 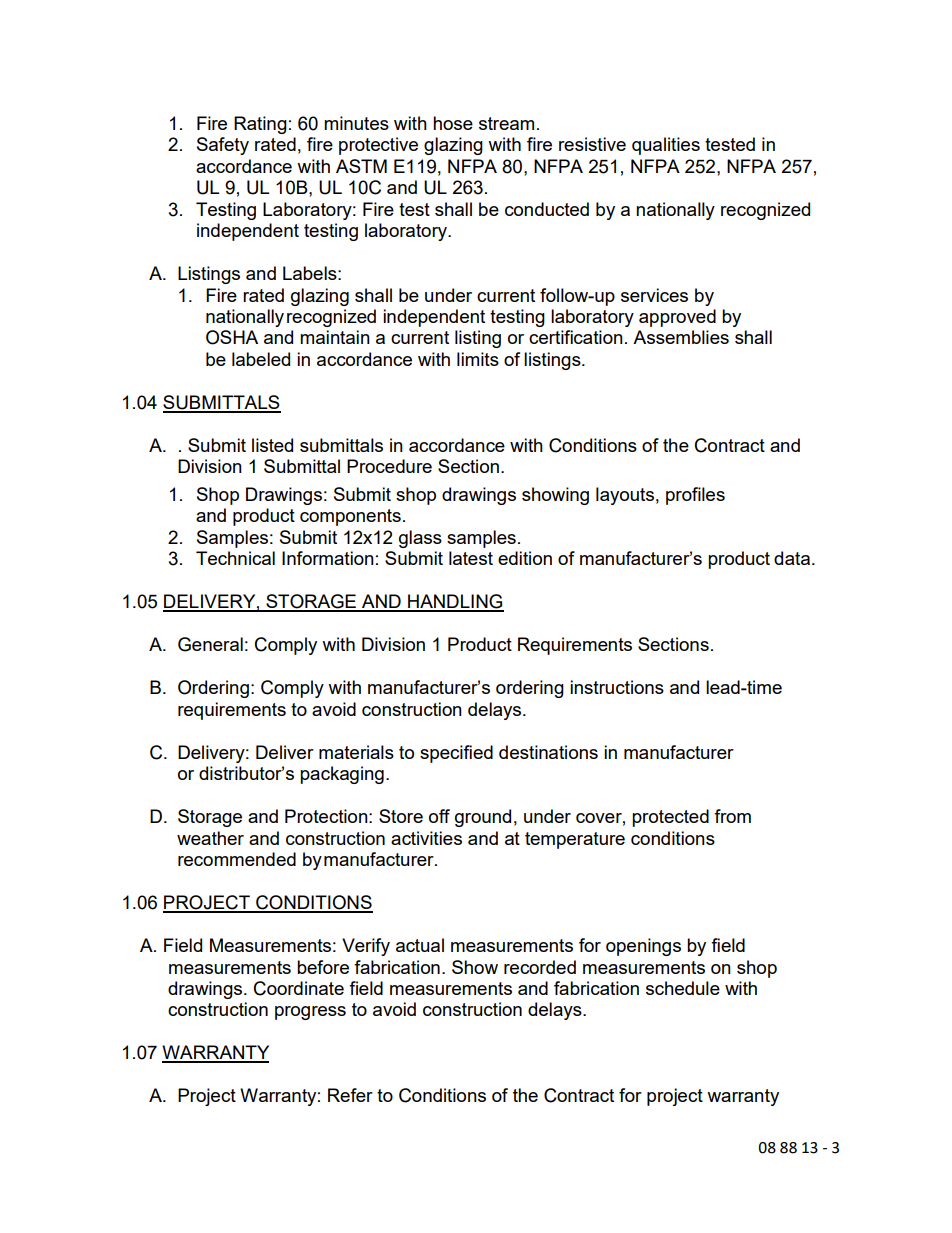 What do you see at coordinates (478, 359) in the page?
I see `limits` at bounding box center [478, 359].
